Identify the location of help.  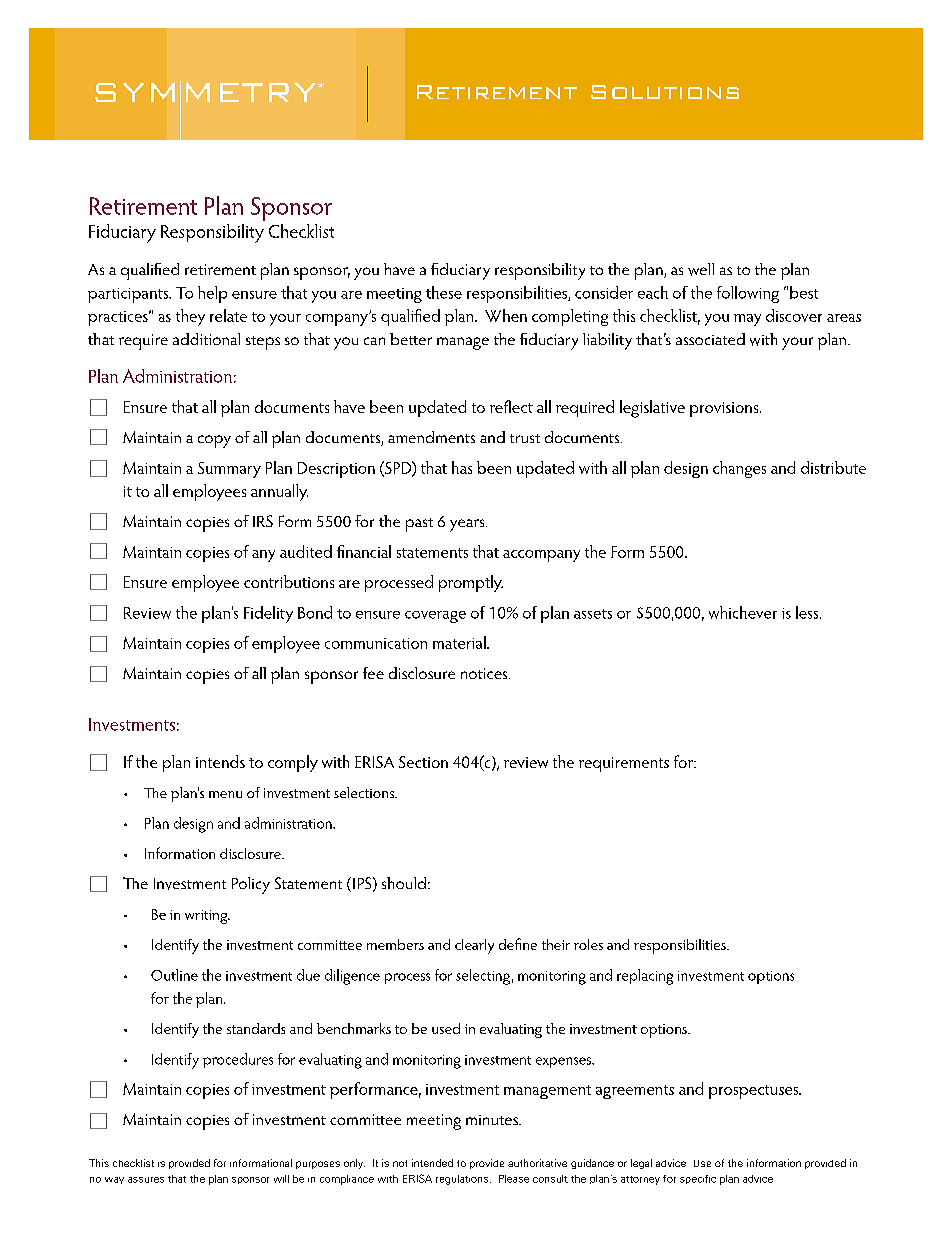
(212, 294).
